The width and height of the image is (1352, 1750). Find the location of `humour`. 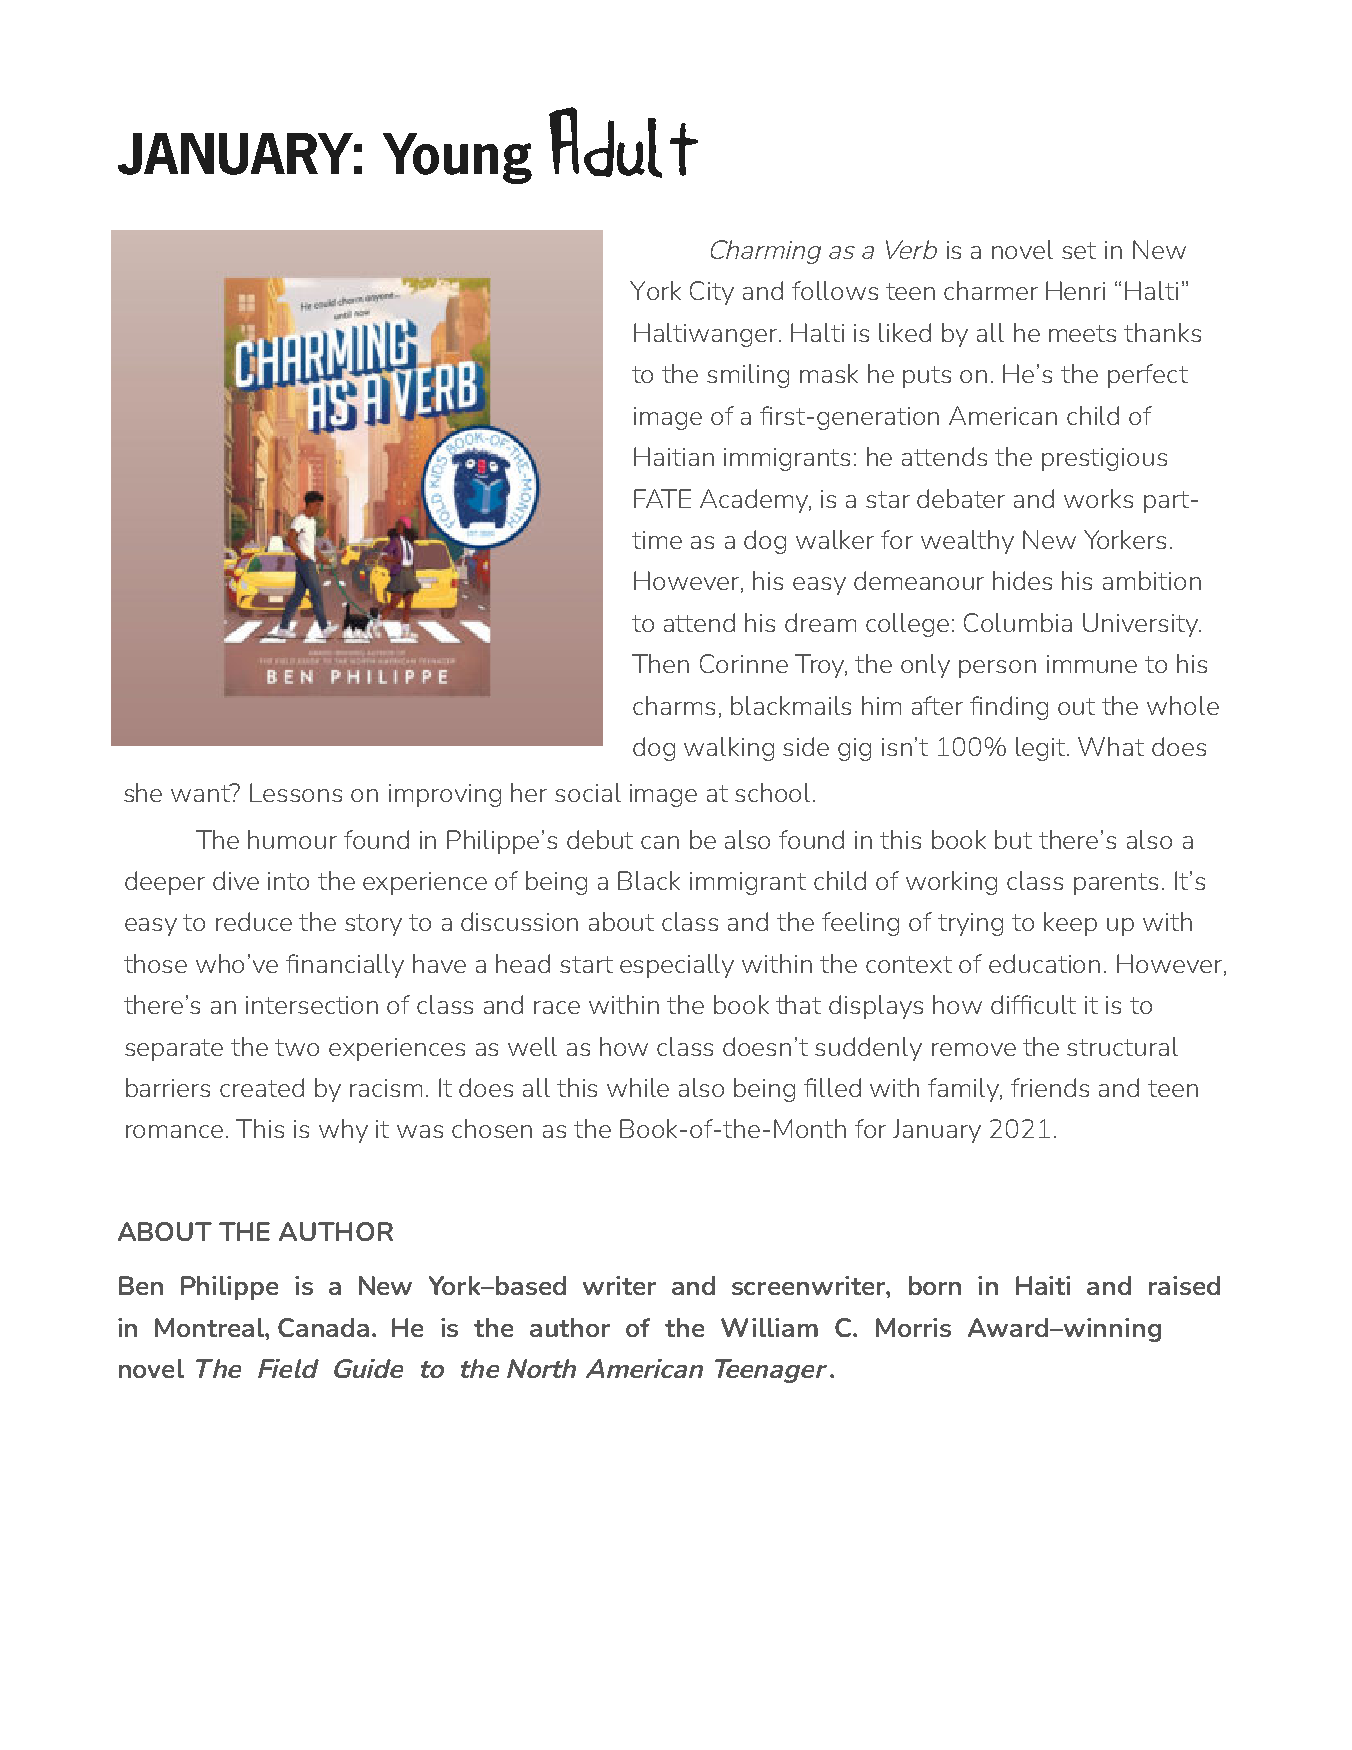

humour is located at coordinates (292, 839).
